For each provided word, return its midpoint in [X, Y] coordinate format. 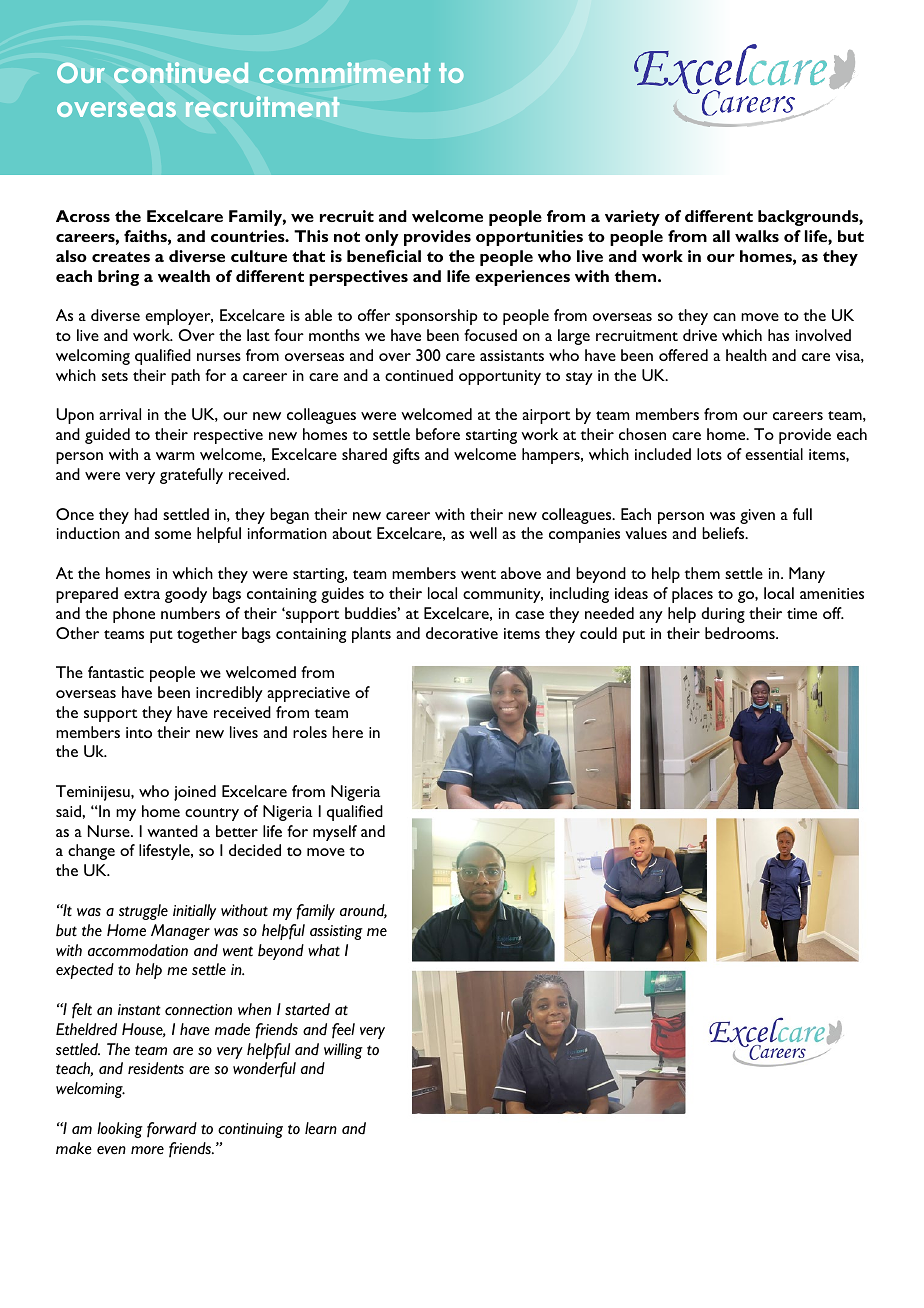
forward [172, 1129]
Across [83, 216]
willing [343, 1051]
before [438, 434]
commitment [344, 72]
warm [175, 456]
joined [195, 793]
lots [709, 454]
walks [757, 236]
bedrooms [741, 633]
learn [321, 1128]
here [347, 732]
